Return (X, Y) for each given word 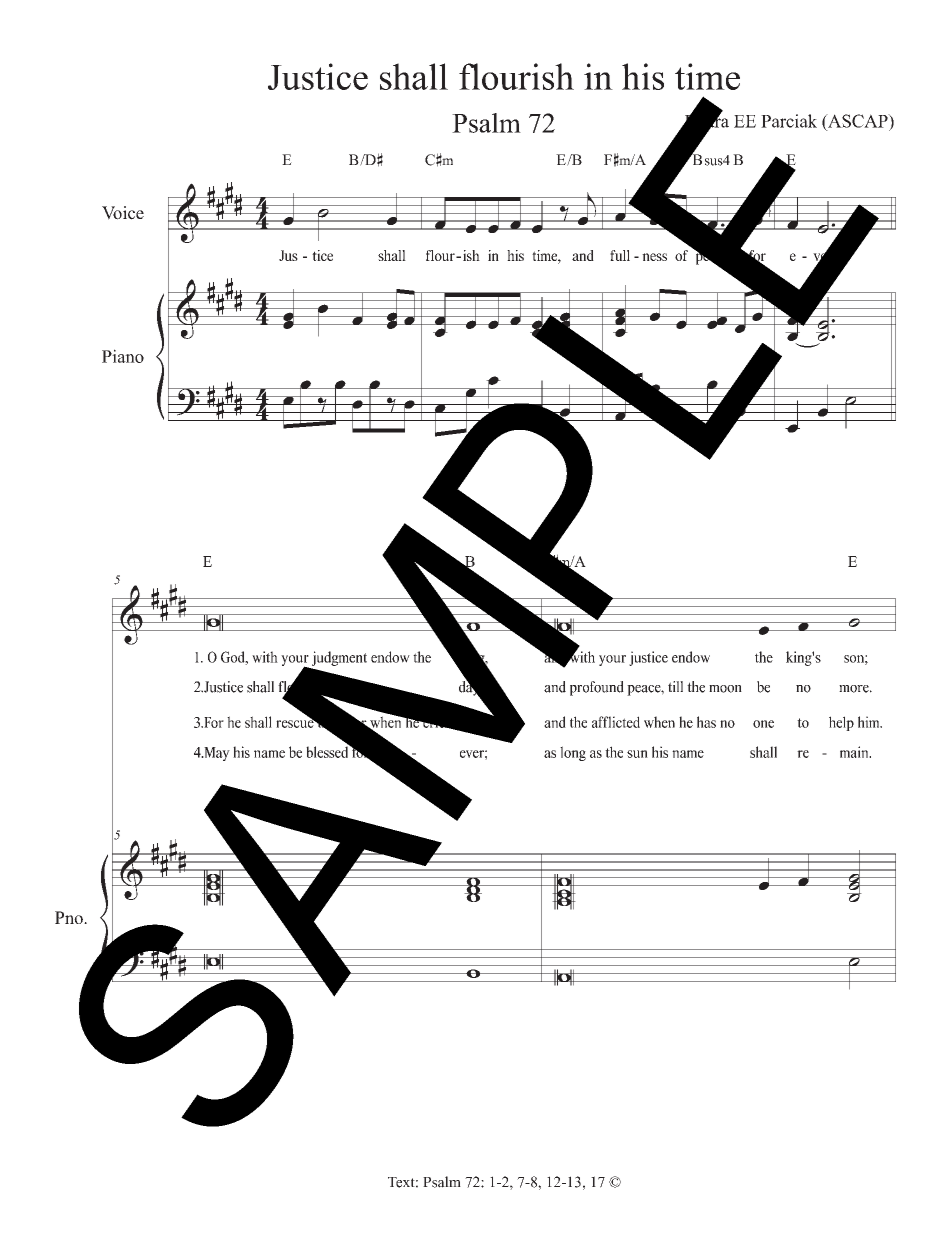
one (763, 724)
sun (637, 754)
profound (597, 688)
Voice (123, 213)
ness (654, 257)
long (573, 753)
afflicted (616, 722)
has (706, 722)
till (675, 686)
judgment (339, 658)
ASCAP (858, 121)
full (620, 255)
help (841, 723)
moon (725, 689)
